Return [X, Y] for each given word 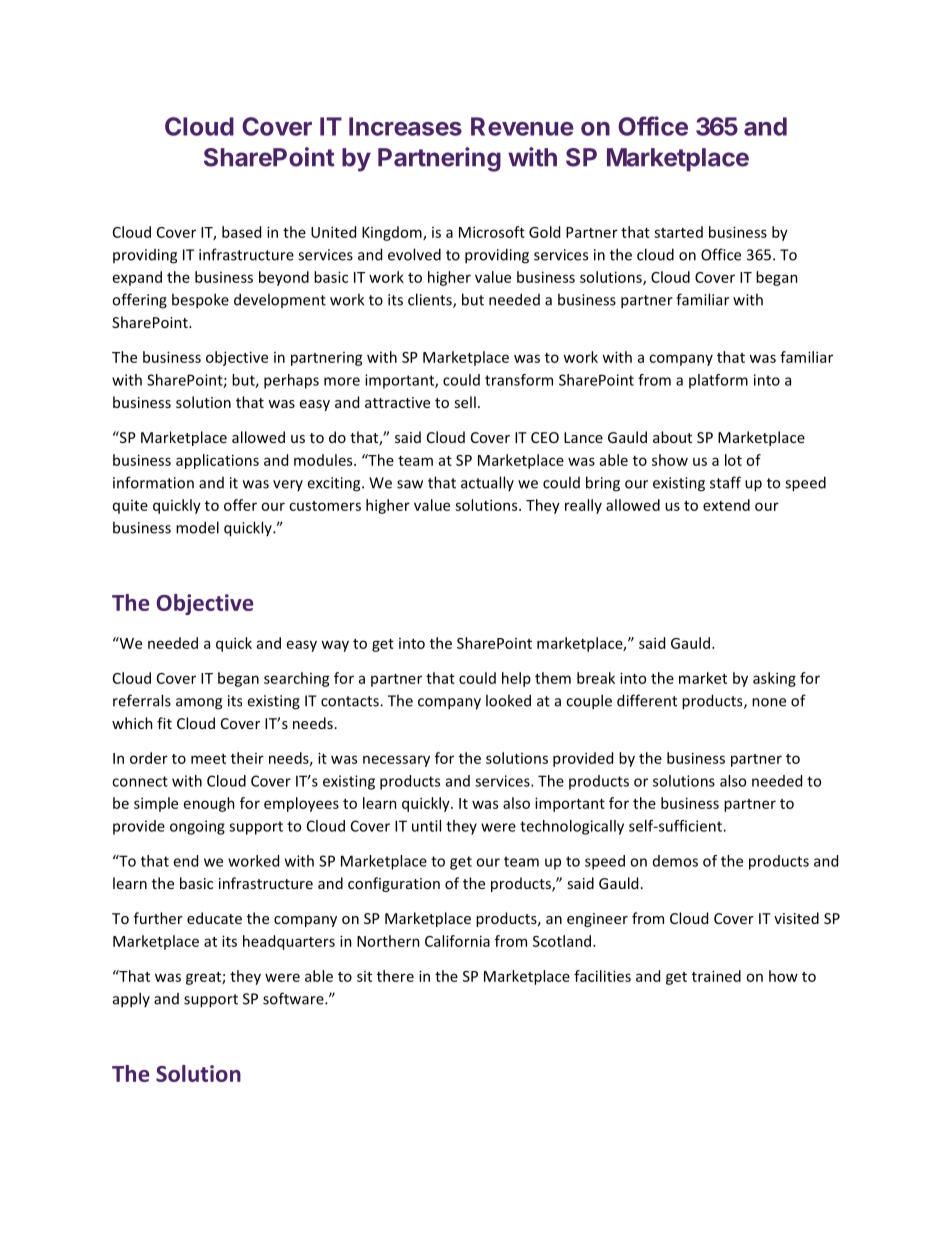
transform [519, 380]
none [769, 702]
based [241, 232]
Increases [405, 126]
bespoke [200, 301]
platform [718, 381]
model [197, 527]
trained [716, 976]
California [457, 941]
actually [487, 483]
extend [726, 505]
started [678, 232]
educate [214, 918]
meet [208, 759]
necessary [396, 761]
